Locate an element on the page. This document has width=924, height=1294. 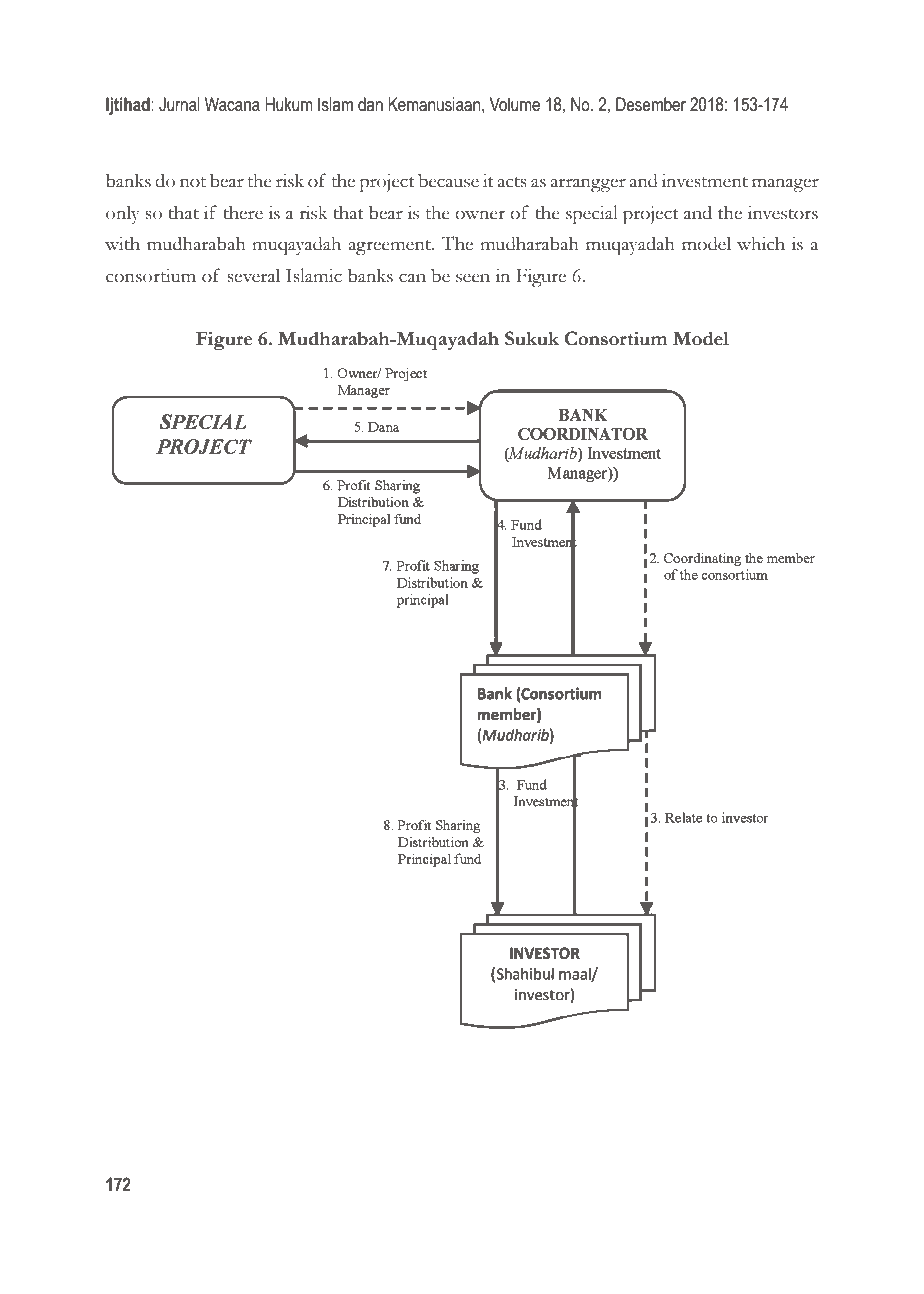
investment is located at coordinates (705, 180).
